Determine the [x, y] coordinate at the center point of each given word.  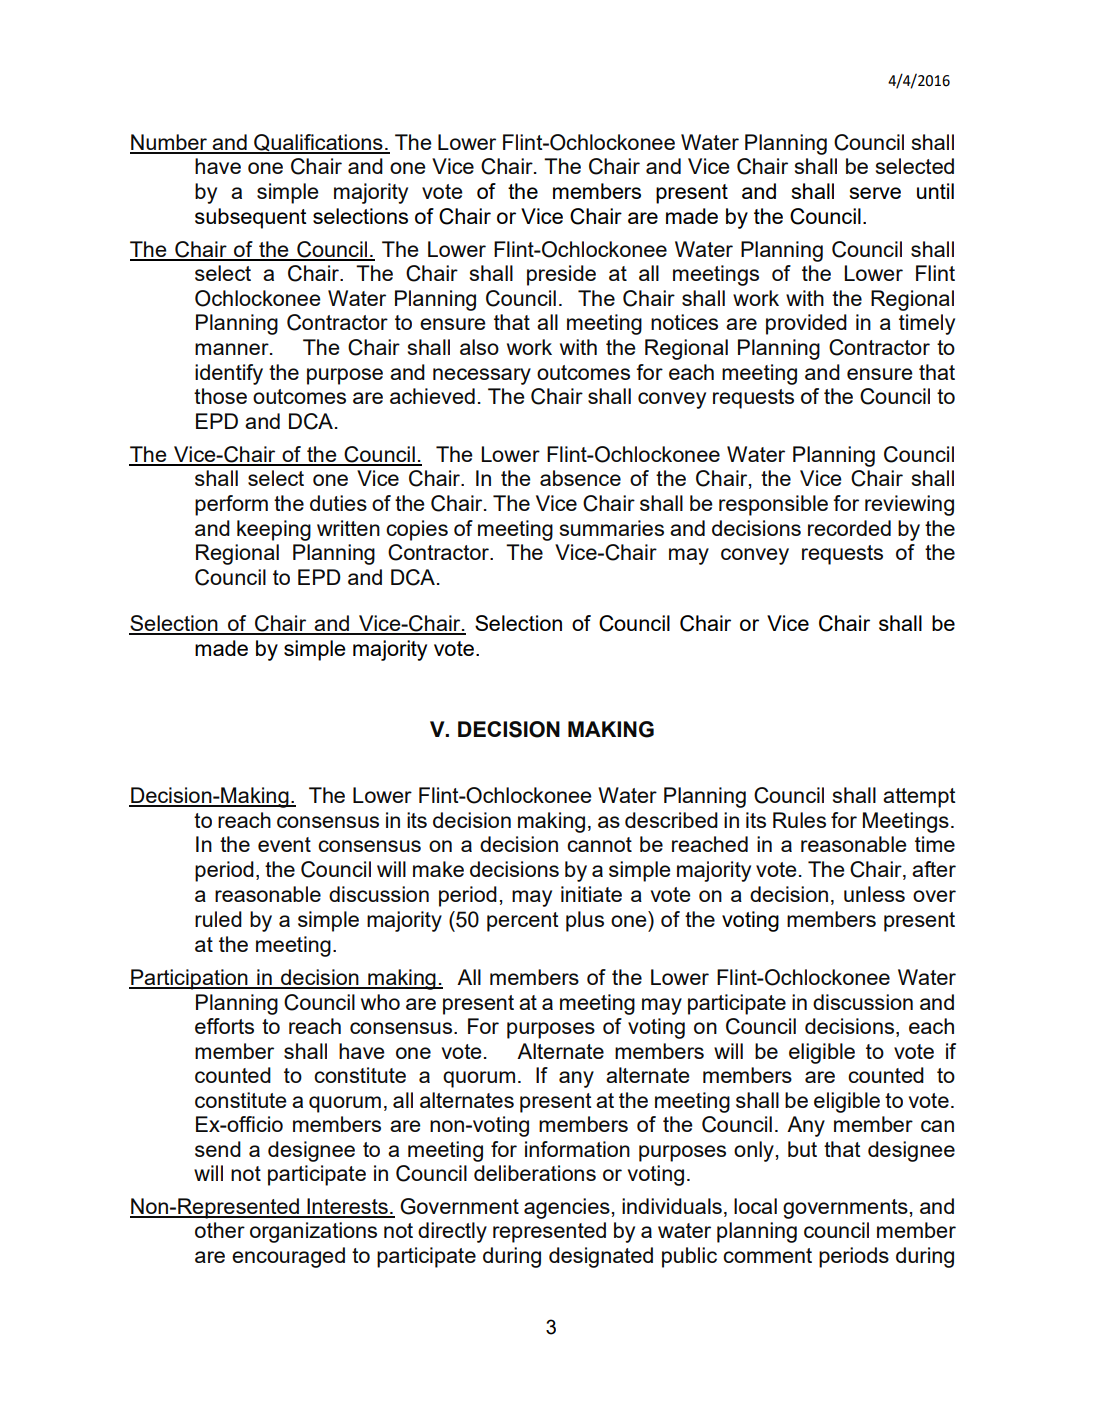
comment [767, 1255]
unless [874, 894]
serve [875, 193]
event [284, 844]
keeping [274, 530]
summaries [612, 528]
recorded [849, 528]
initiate [591, 894]
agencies [567, 1208]
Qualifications [318, 143]
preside [561, 275]
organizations [313, 1232]
